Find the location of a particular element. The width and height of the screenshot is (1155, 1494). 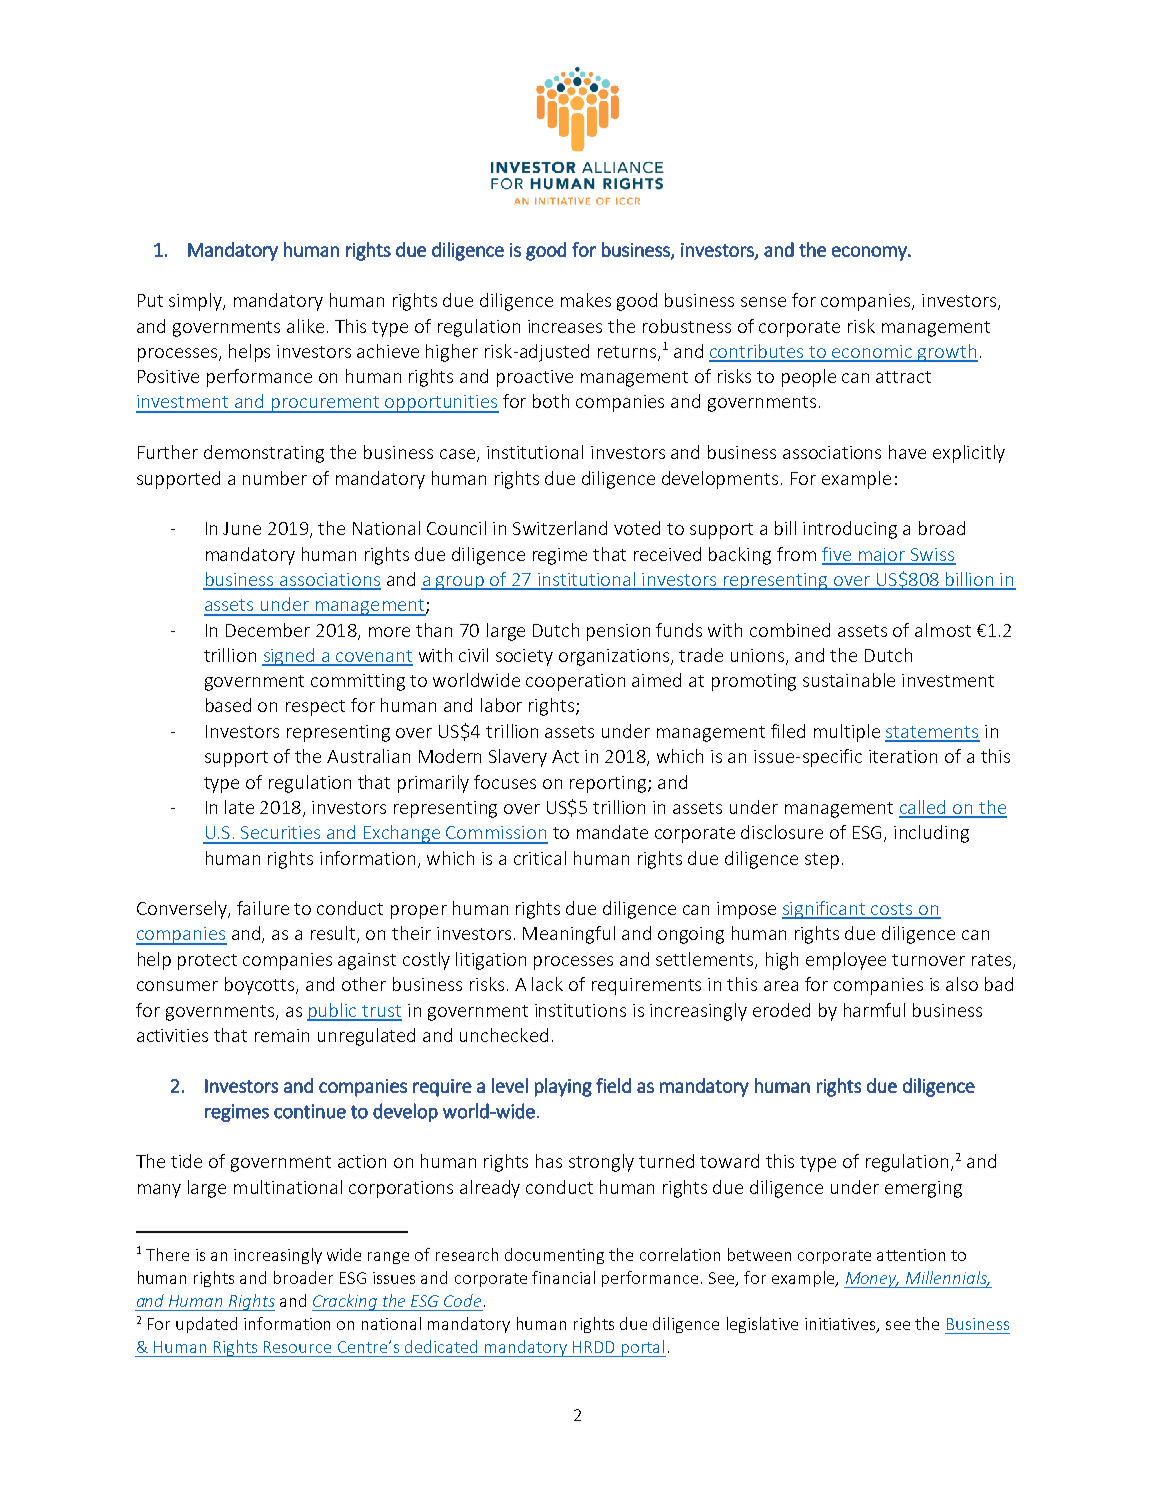

alike is located at coordinates (305, 326).
